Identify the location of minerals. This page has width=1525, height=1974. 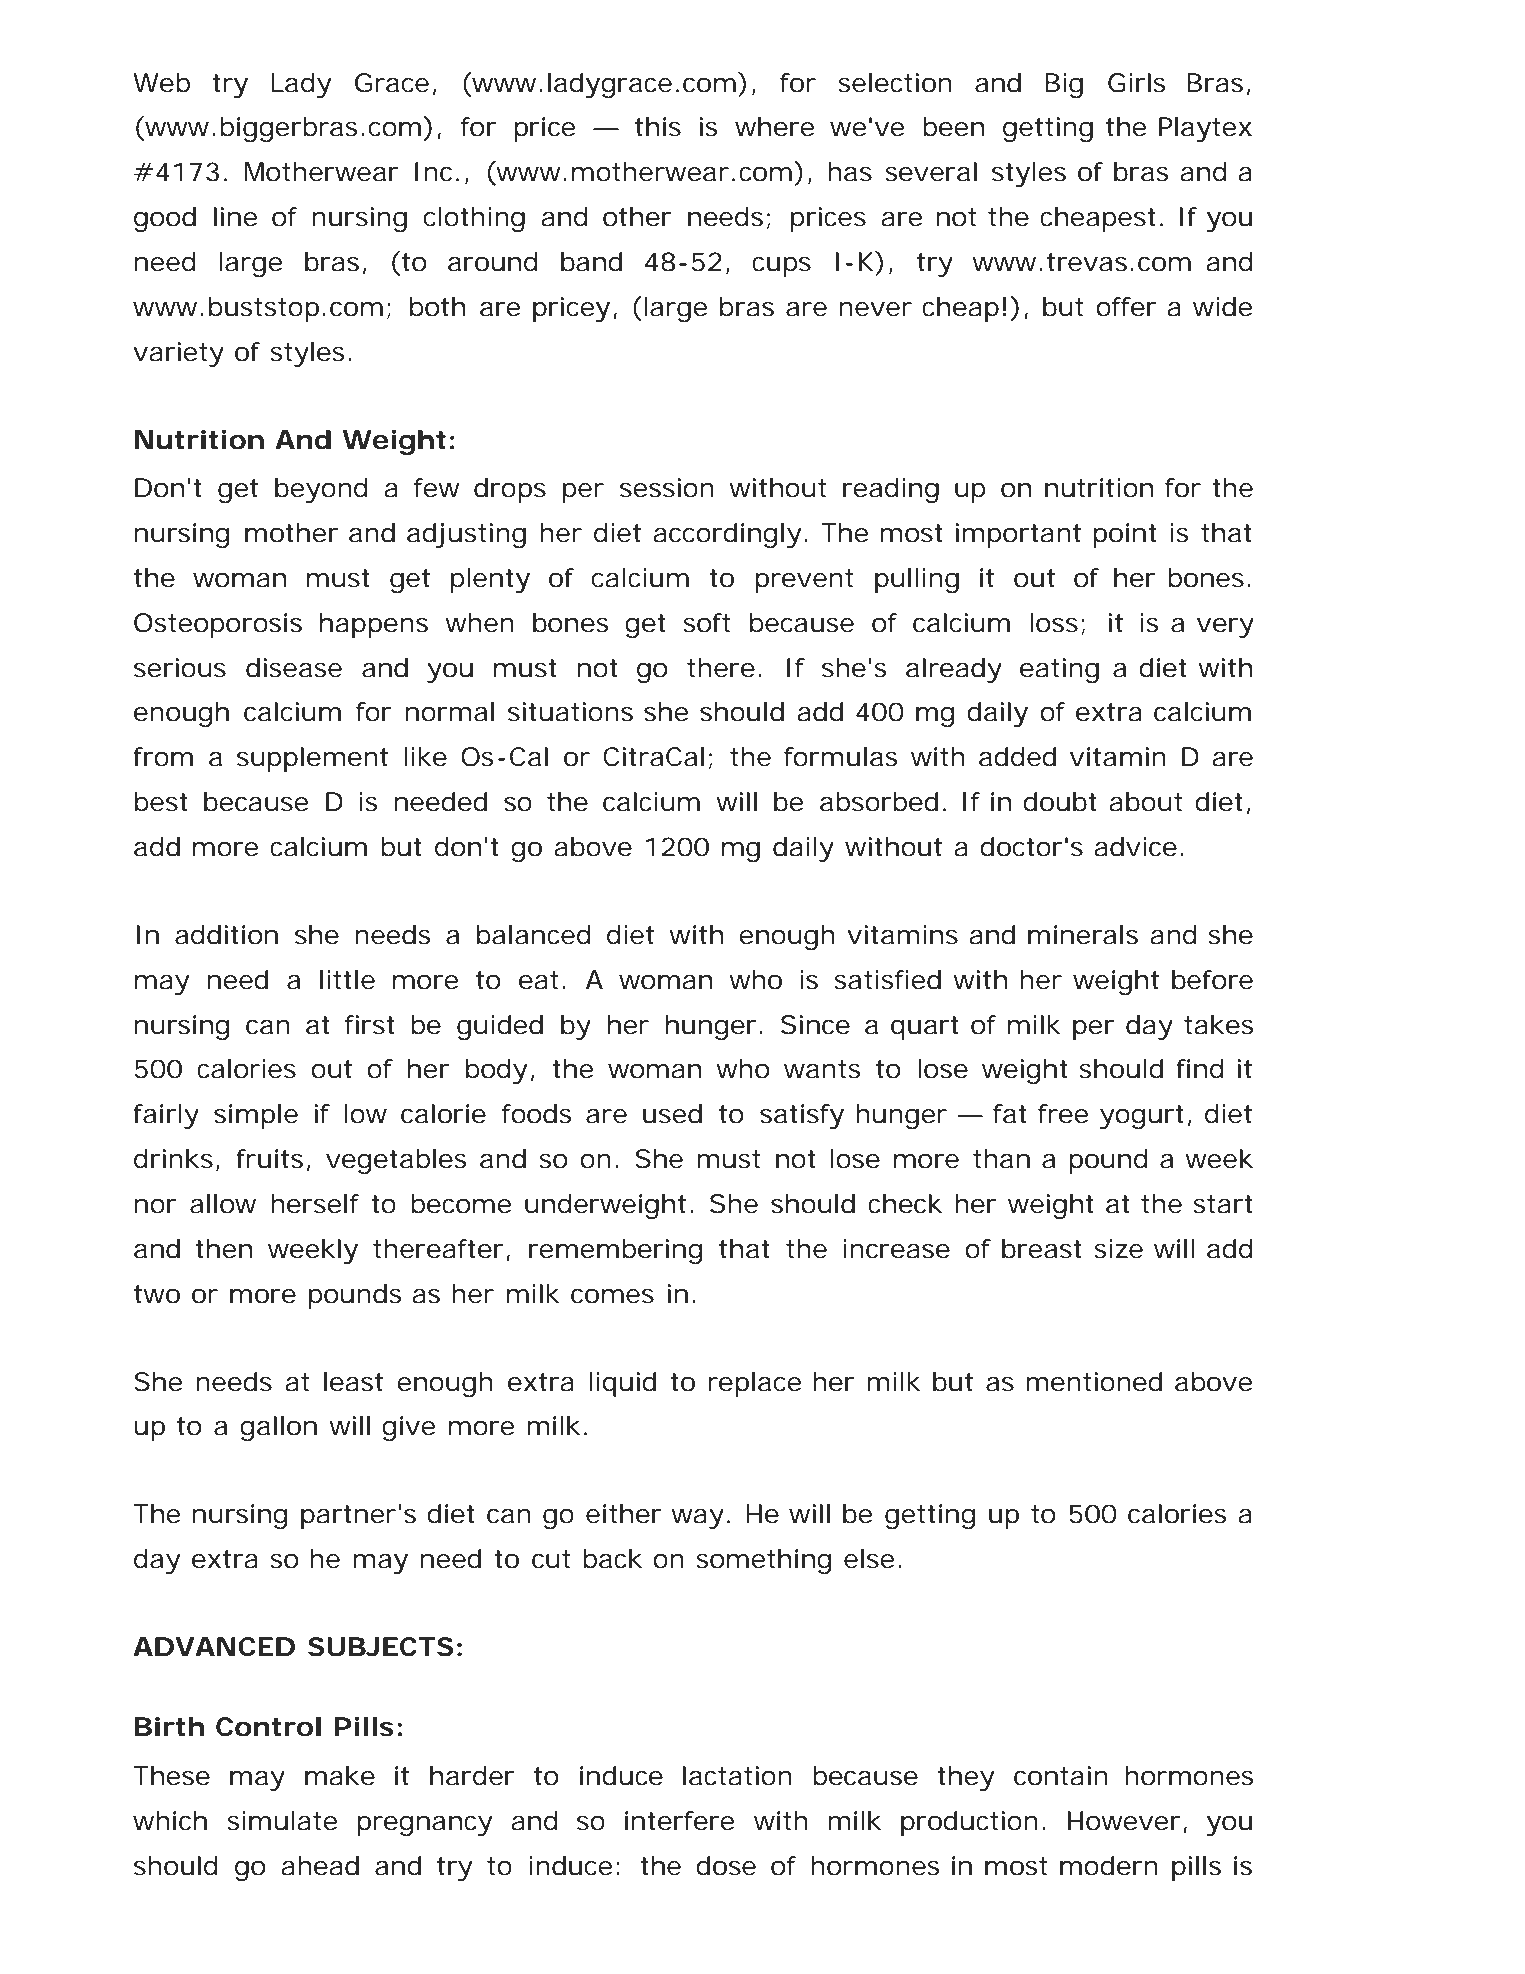
(1083, 935).
